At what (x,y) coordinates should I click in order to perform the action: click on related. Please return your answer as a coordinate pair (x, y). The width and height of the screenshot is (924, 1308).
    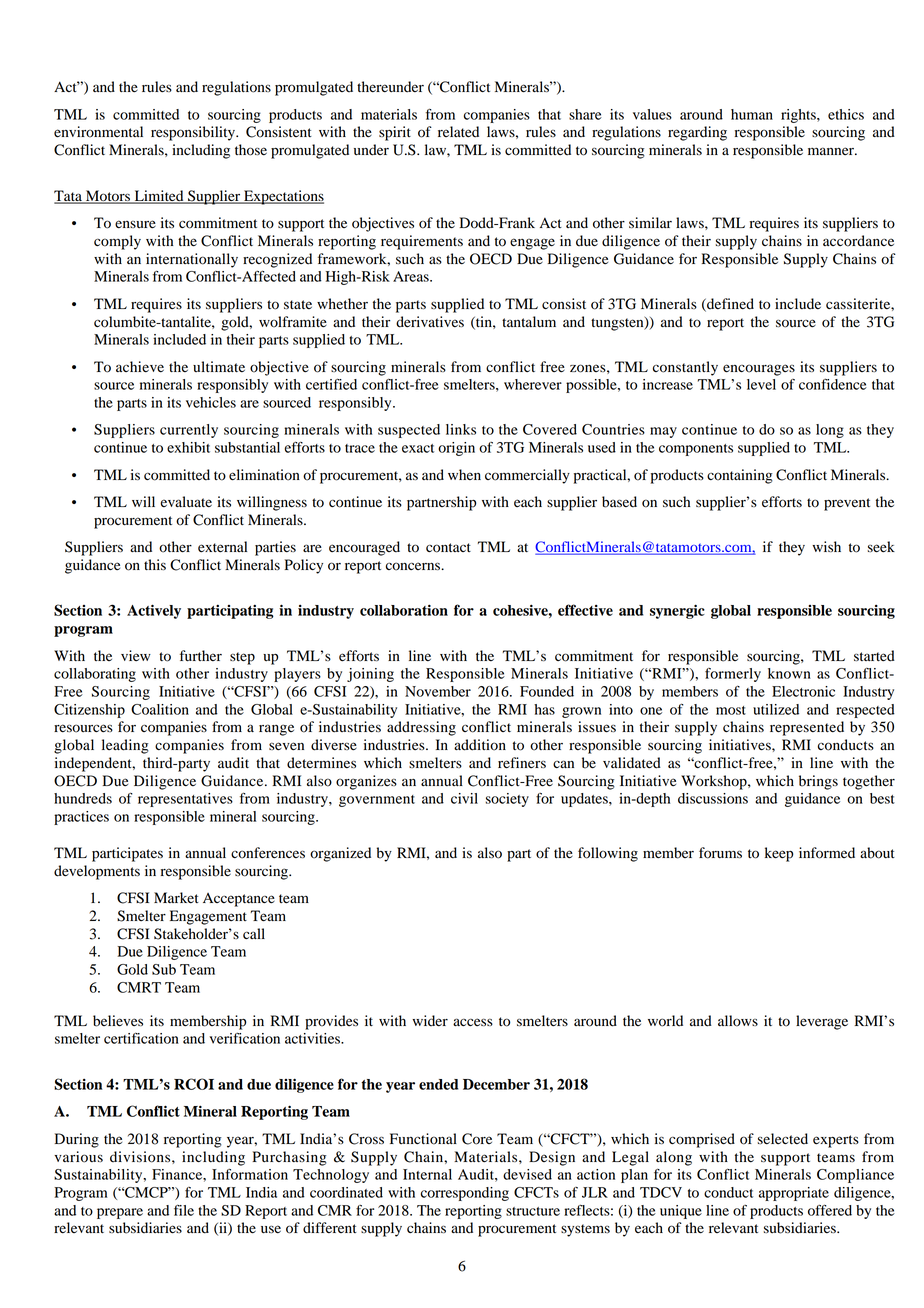
    Looking at the image, I should click on (458, 132).
